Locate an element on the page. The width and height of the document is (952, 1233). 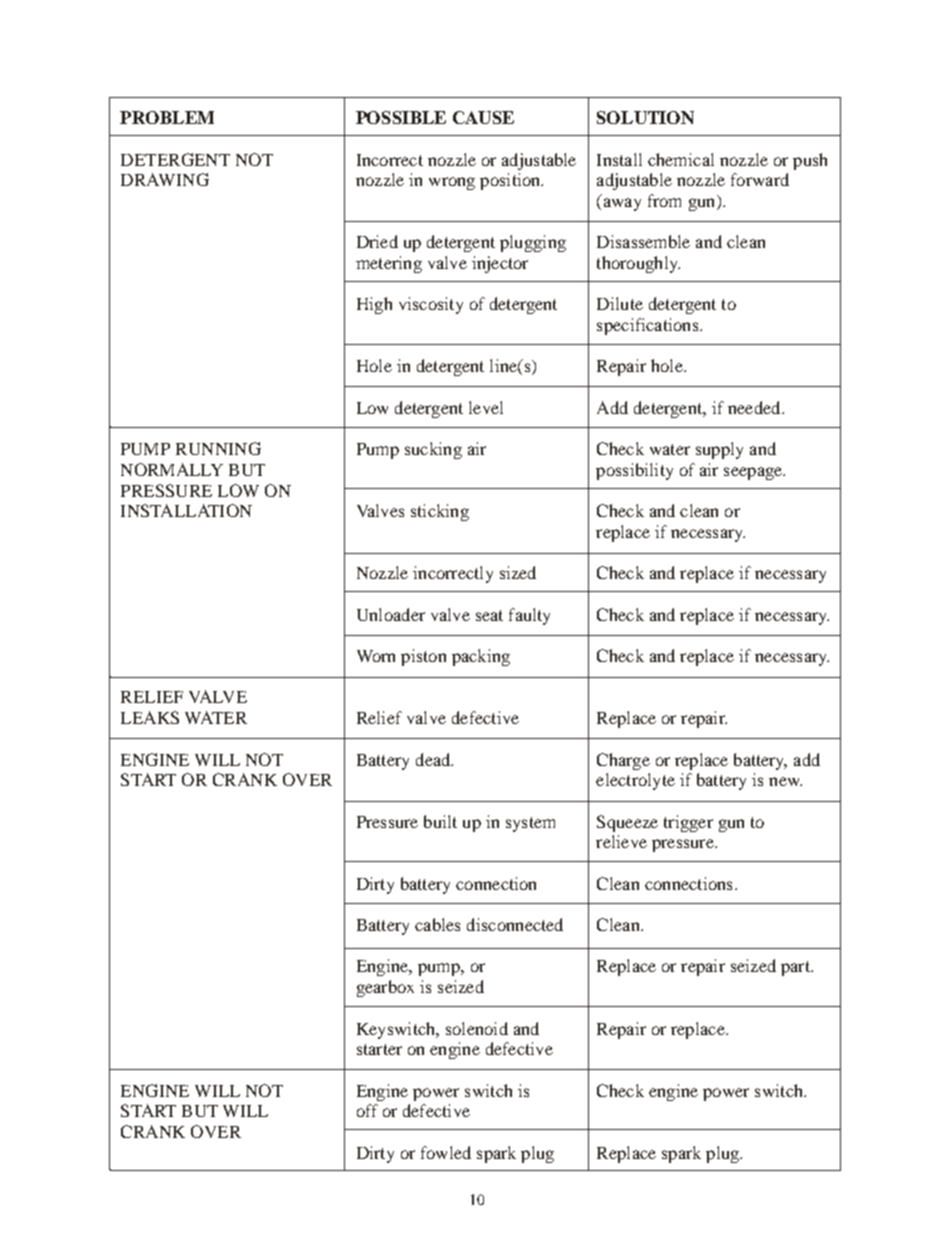
Worn is located at coordinates (376, 656).
